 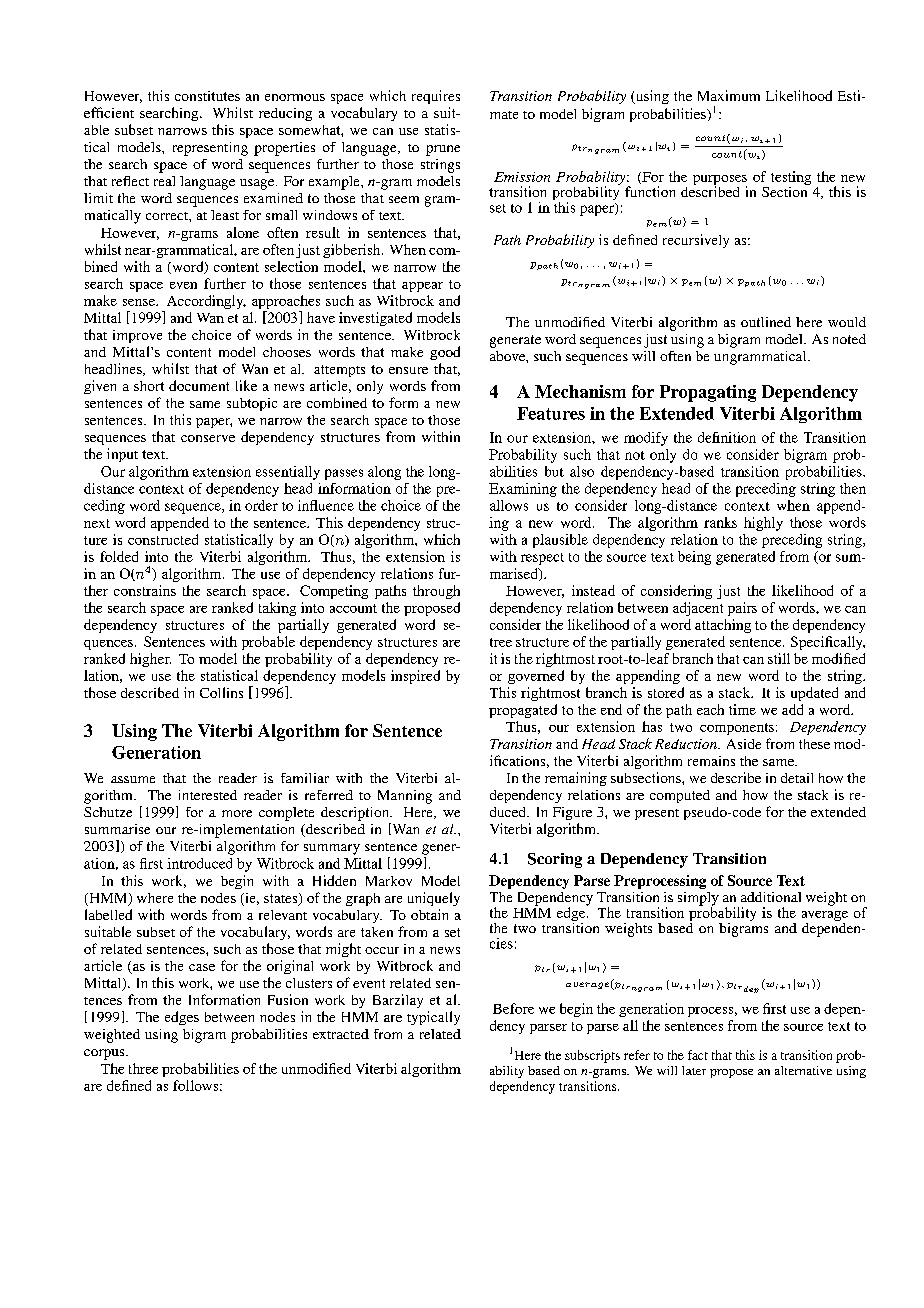 What do you see at coordinates (433, 1018) in the screenshot?
I see `typically` at bounding box center [433, 1018].
